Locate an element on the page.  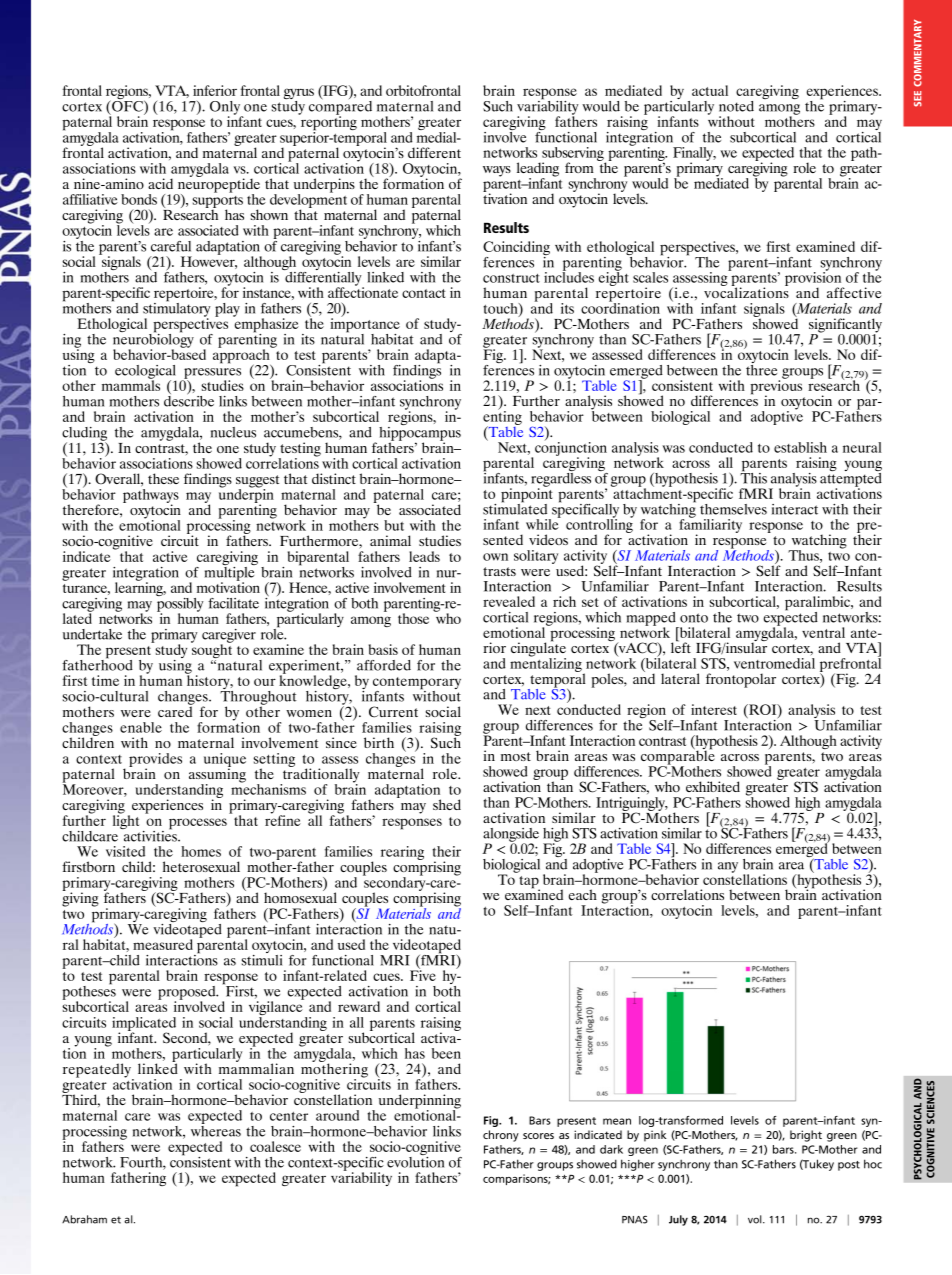
describe is located at coordinates (189, 400).
